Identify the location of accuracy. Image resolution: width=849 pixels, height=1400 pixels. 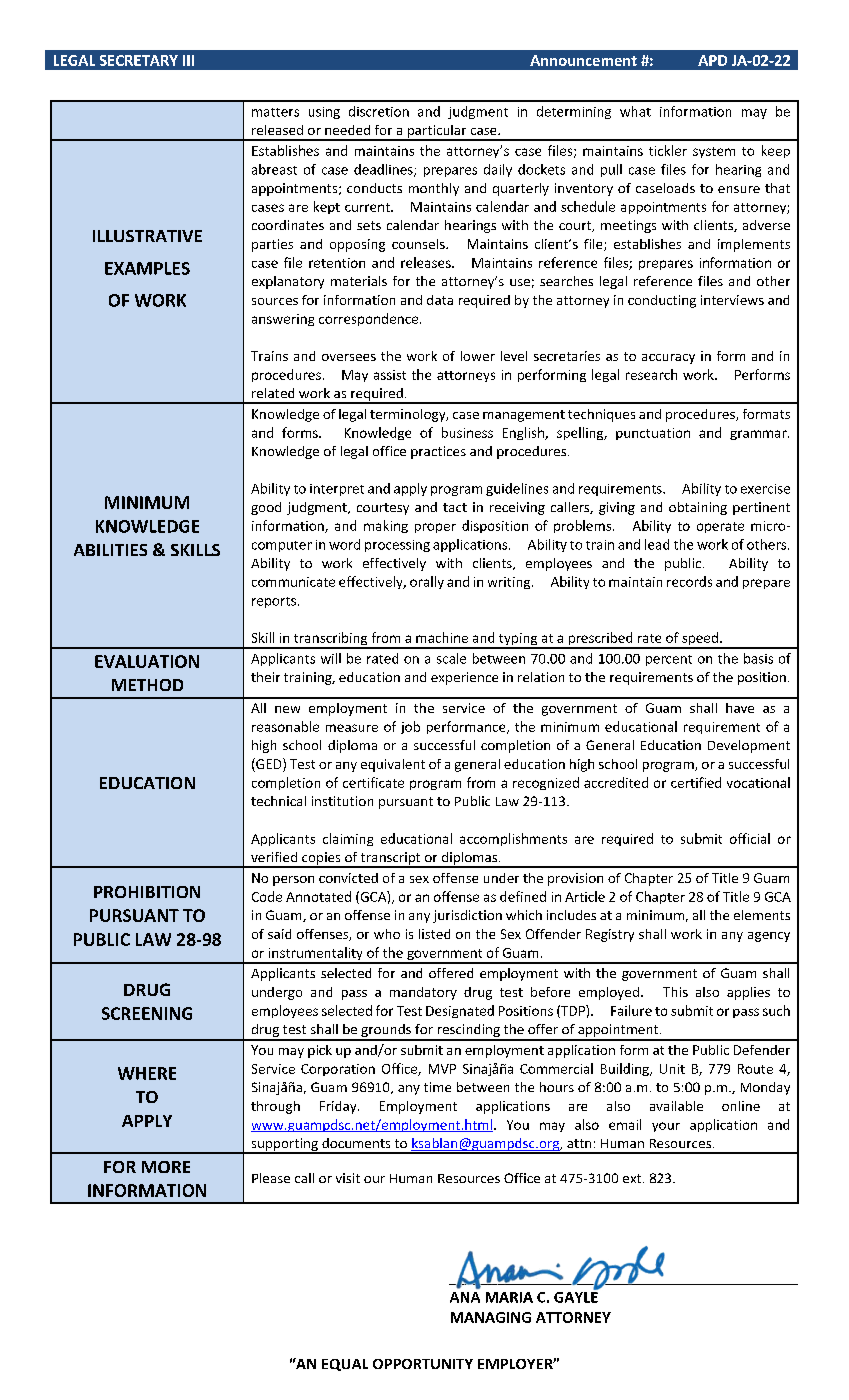
(668, 359).
